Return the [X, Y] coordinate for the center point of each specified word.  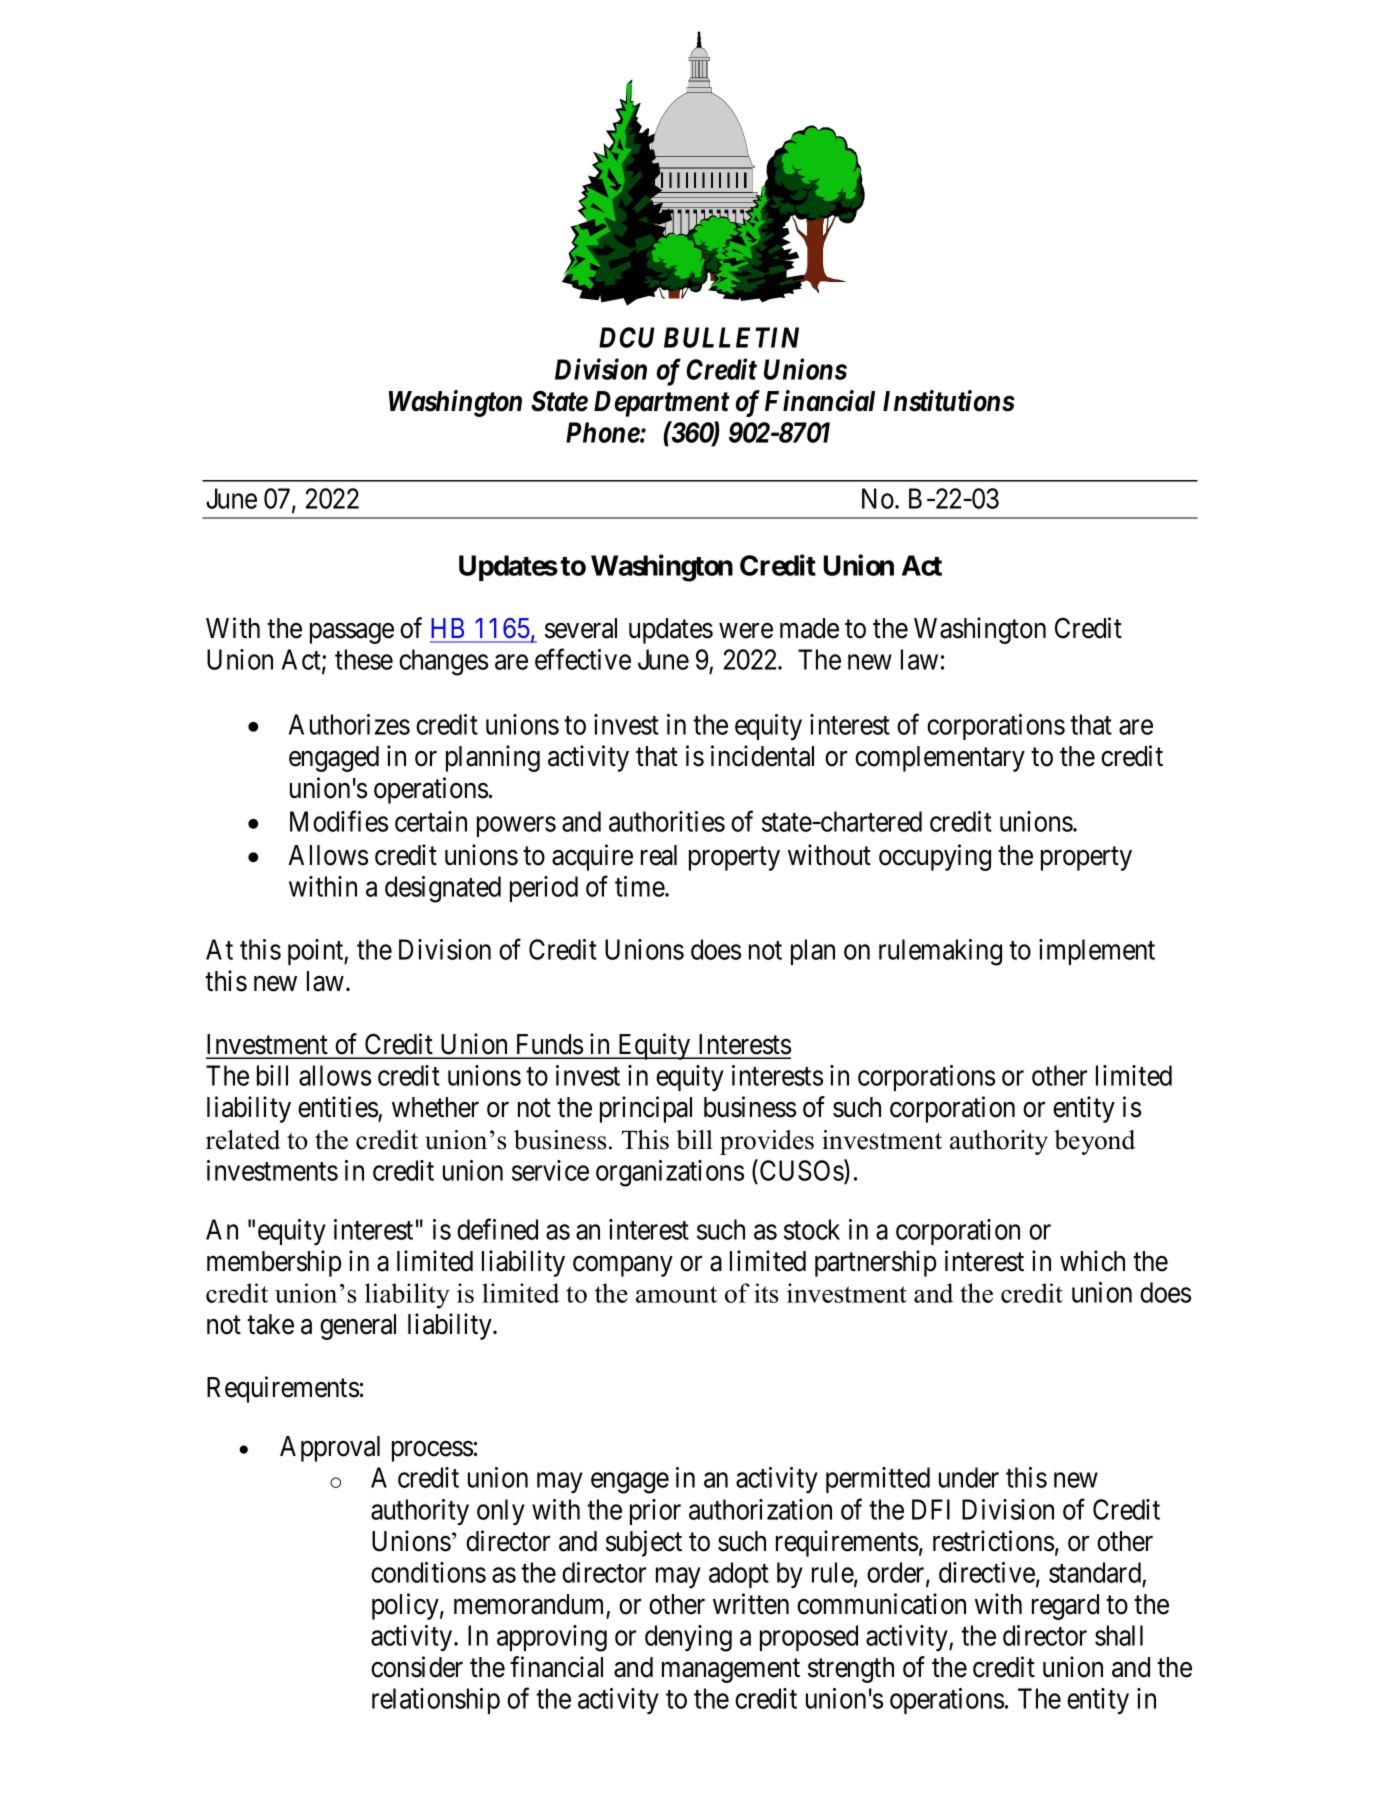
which [1092, 1261]
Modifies [339, 821]
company [623, 1266]
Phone [603, 432]
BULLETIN [731, 337]
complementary [940, 759]
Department [662, 404]
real [659, 855]
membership [274, 1263]
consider [417, 1667]
